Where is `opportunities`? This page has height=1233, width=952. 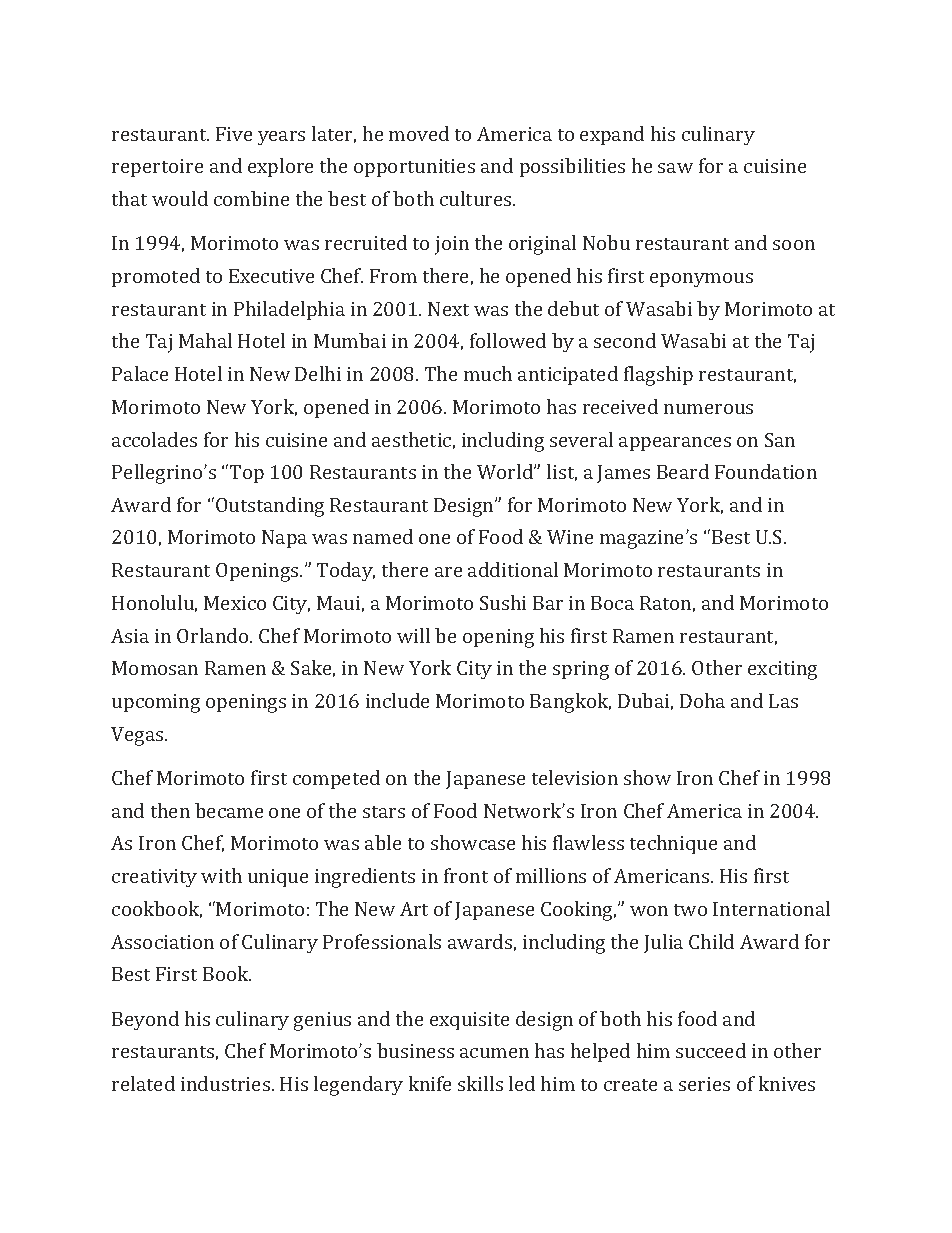
opportunities is located at coordinates (414, 168).
